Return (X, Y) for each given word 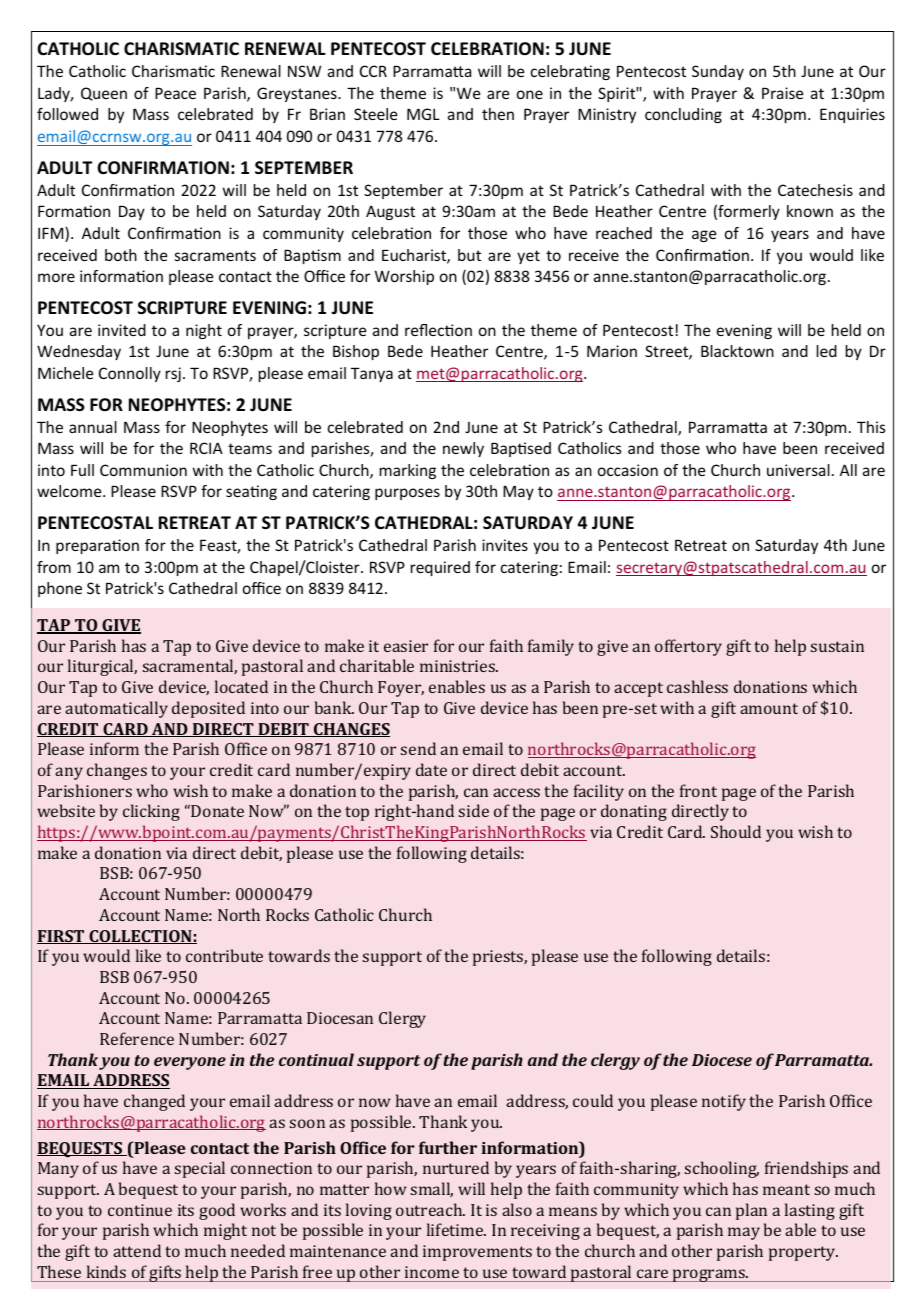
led (827, 351)
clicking (151, 812)
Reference (137, 1038)
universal (798, 470)
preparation (97, 546)
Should (736, 831)
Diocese (722, 1060)
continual (316, 1059)
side (474, 810)
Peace (175, 93)
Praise (782, 93)
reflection (438, 330)
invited (122, 330)
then (498, 114)
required (440, 568)
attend (137, 1250)
